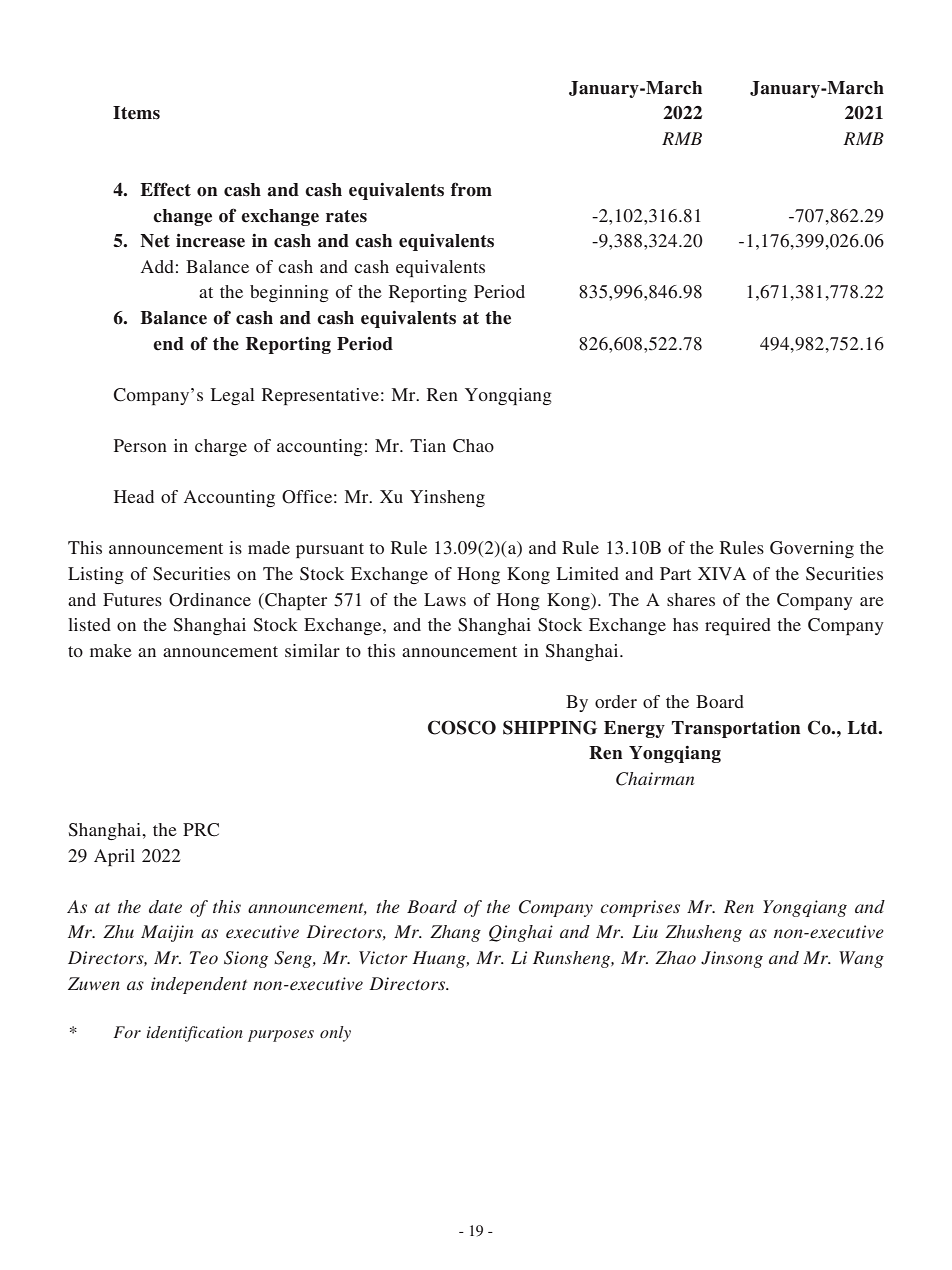 The image size is (952, 1270). What do you see at coordinates (473, 446) in the screenshot?
I see `Chao` at bounding box center [473, 446].
